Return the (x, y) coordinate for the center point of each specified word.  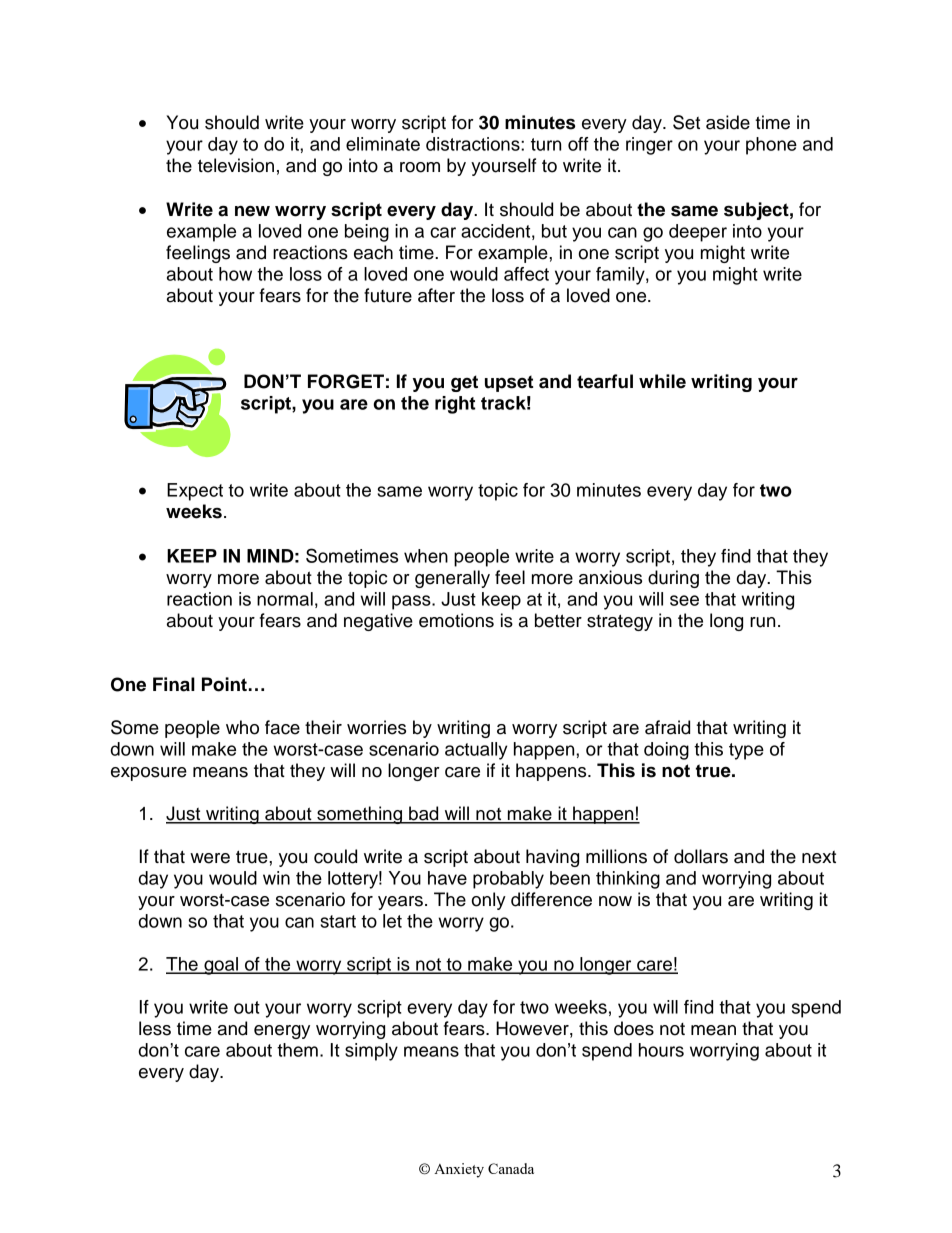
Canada (511, 1168)
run (762, 622)
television (236, 165)
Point (224, 684)
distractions (474, 144)
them (297, 1050)
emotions (456, 620)
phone (771, 146)
